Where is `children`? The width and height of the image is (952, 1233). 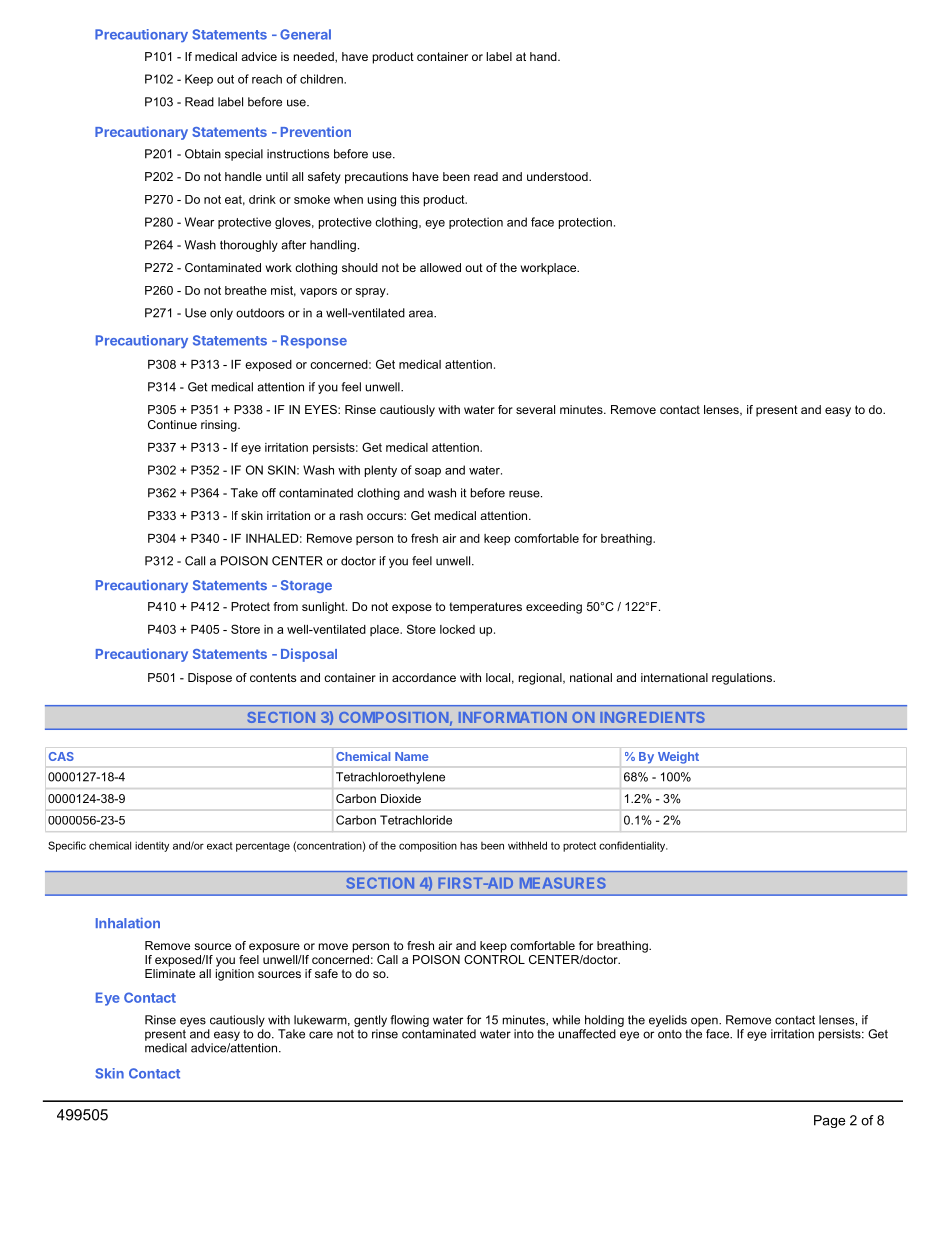 children is located at coordinates (322, 79).
